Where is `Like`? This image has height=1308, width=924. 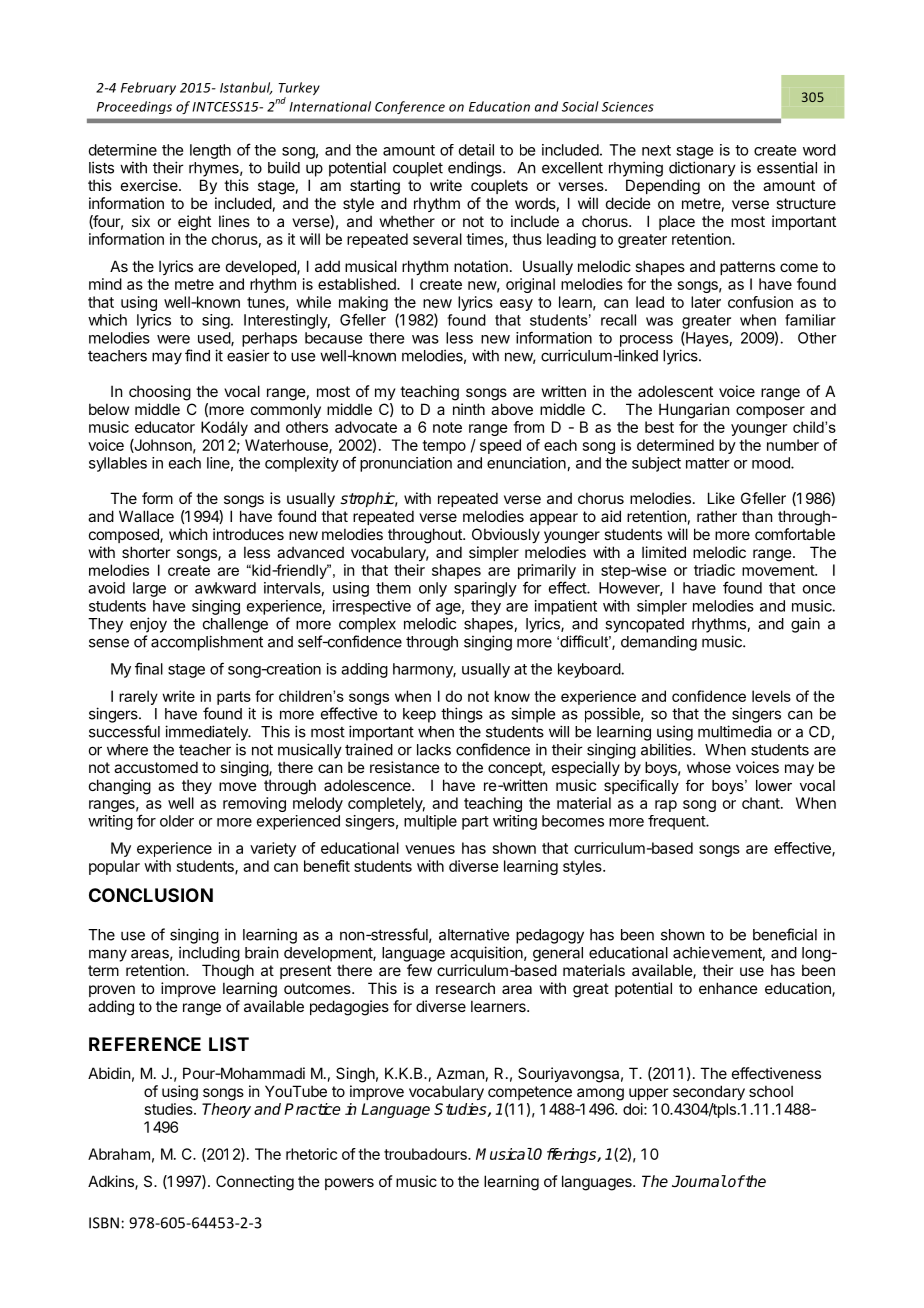 Like is located at coordinates (721, 498).
